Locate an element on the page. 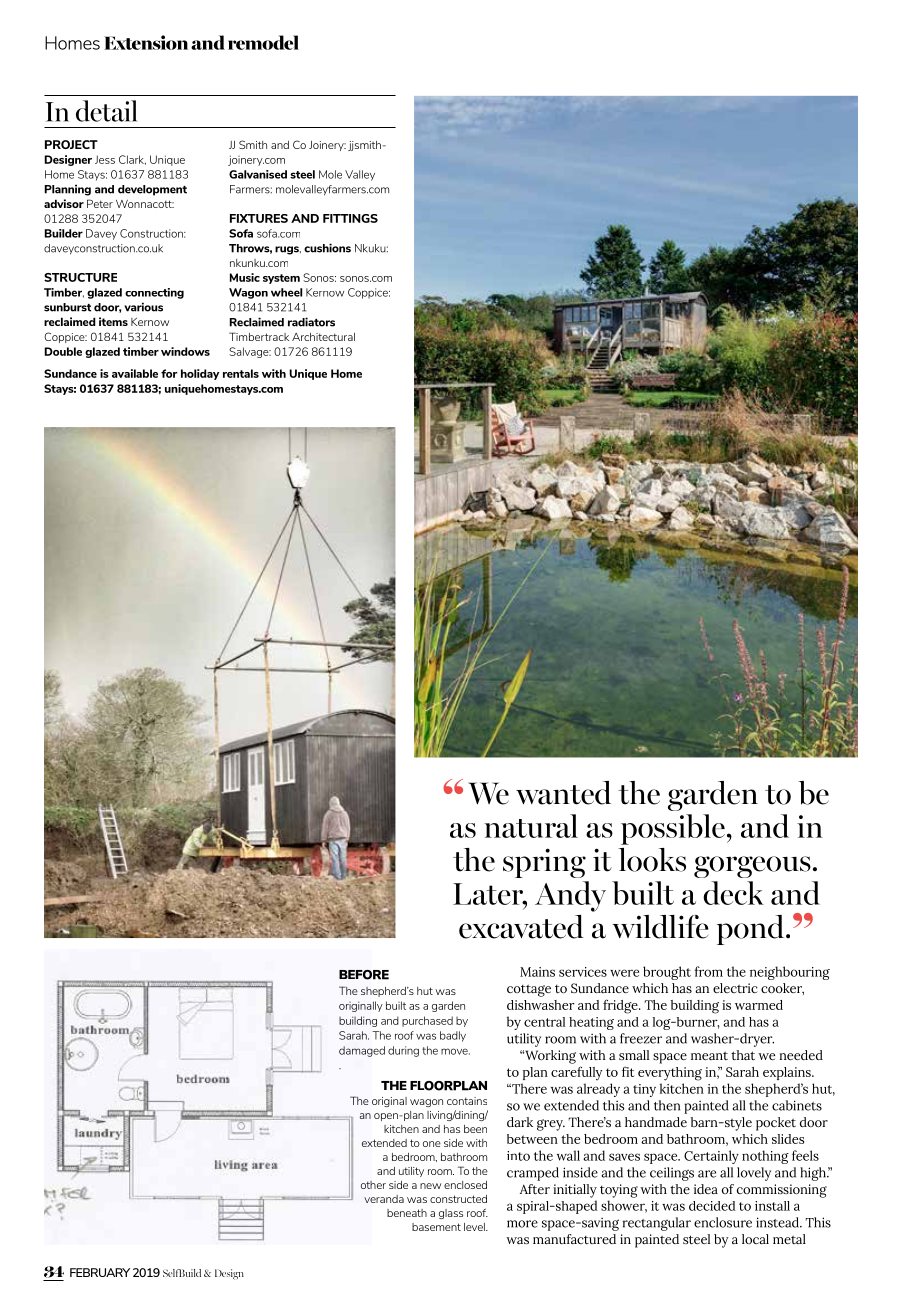  BEFORE is located at coordinates (364, 975).
